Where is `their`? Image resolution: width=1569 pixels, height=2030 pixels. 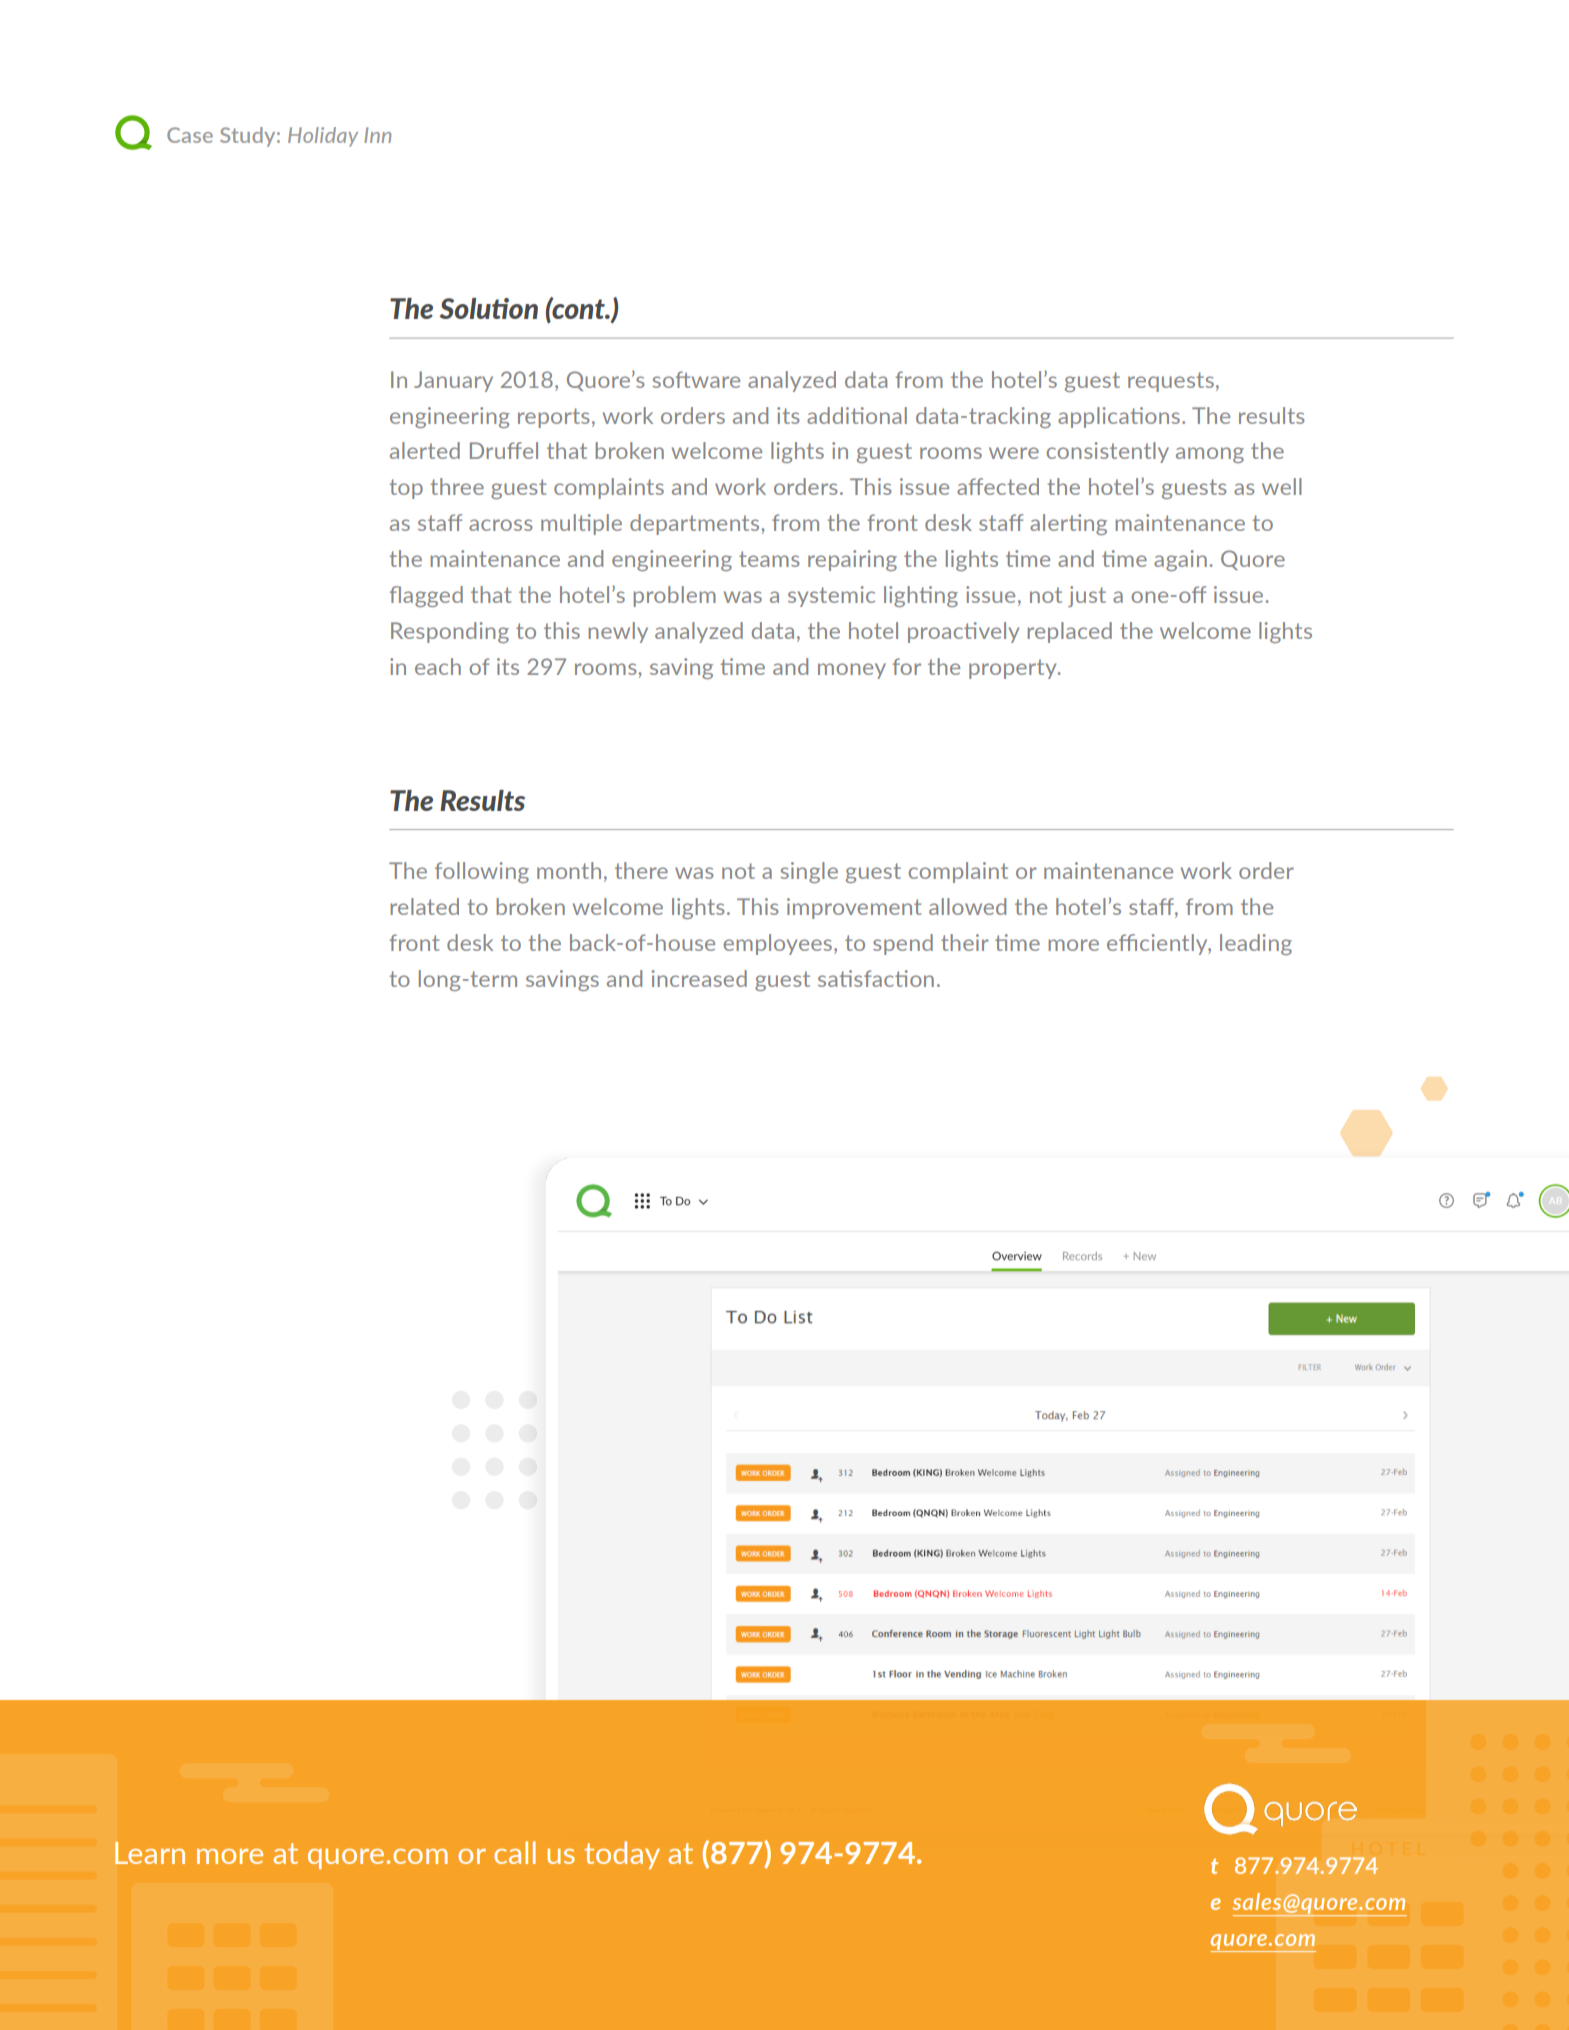
their is located at coordinates (965, 942).
